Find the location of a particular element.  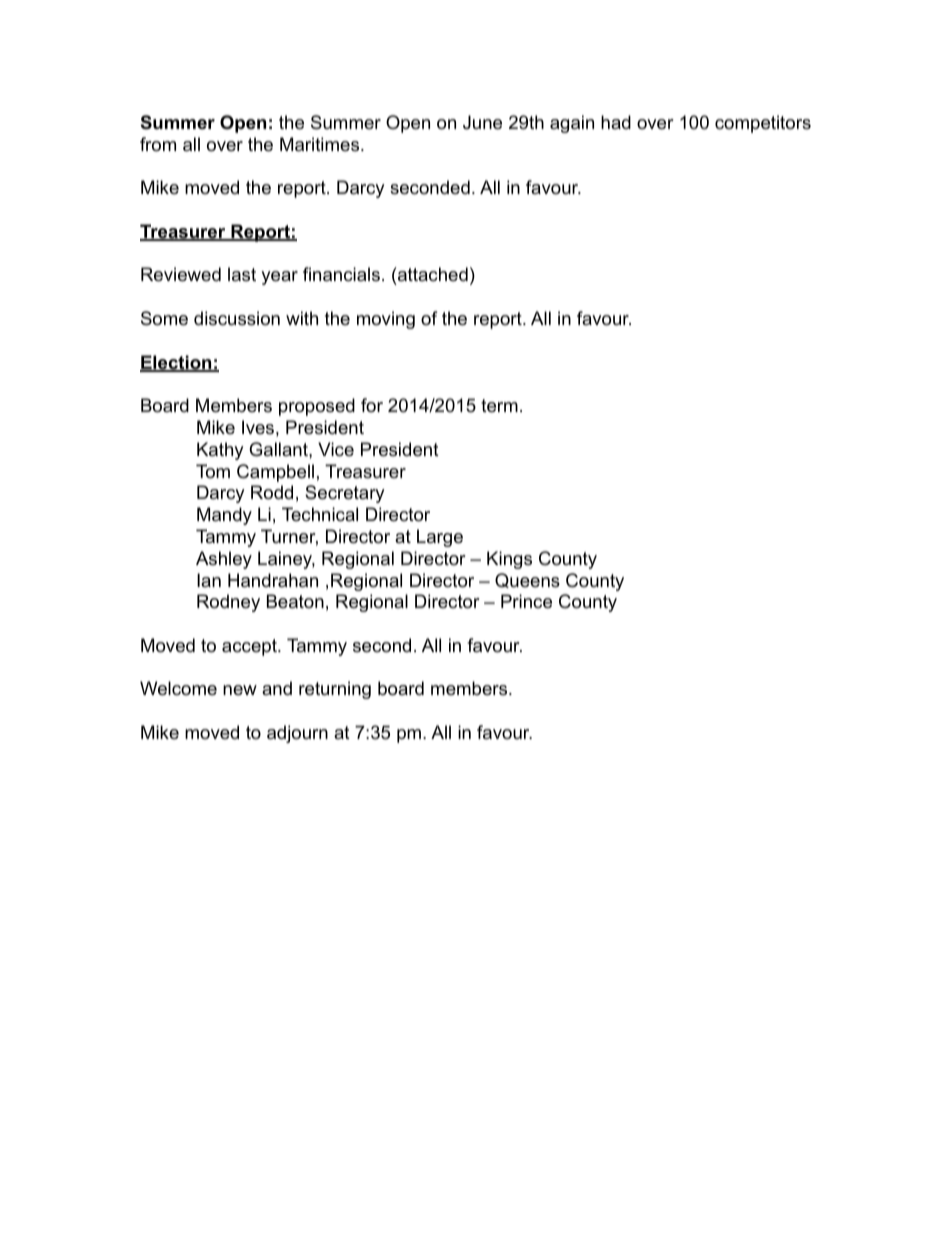

new is located at coordinates (240, 690).
